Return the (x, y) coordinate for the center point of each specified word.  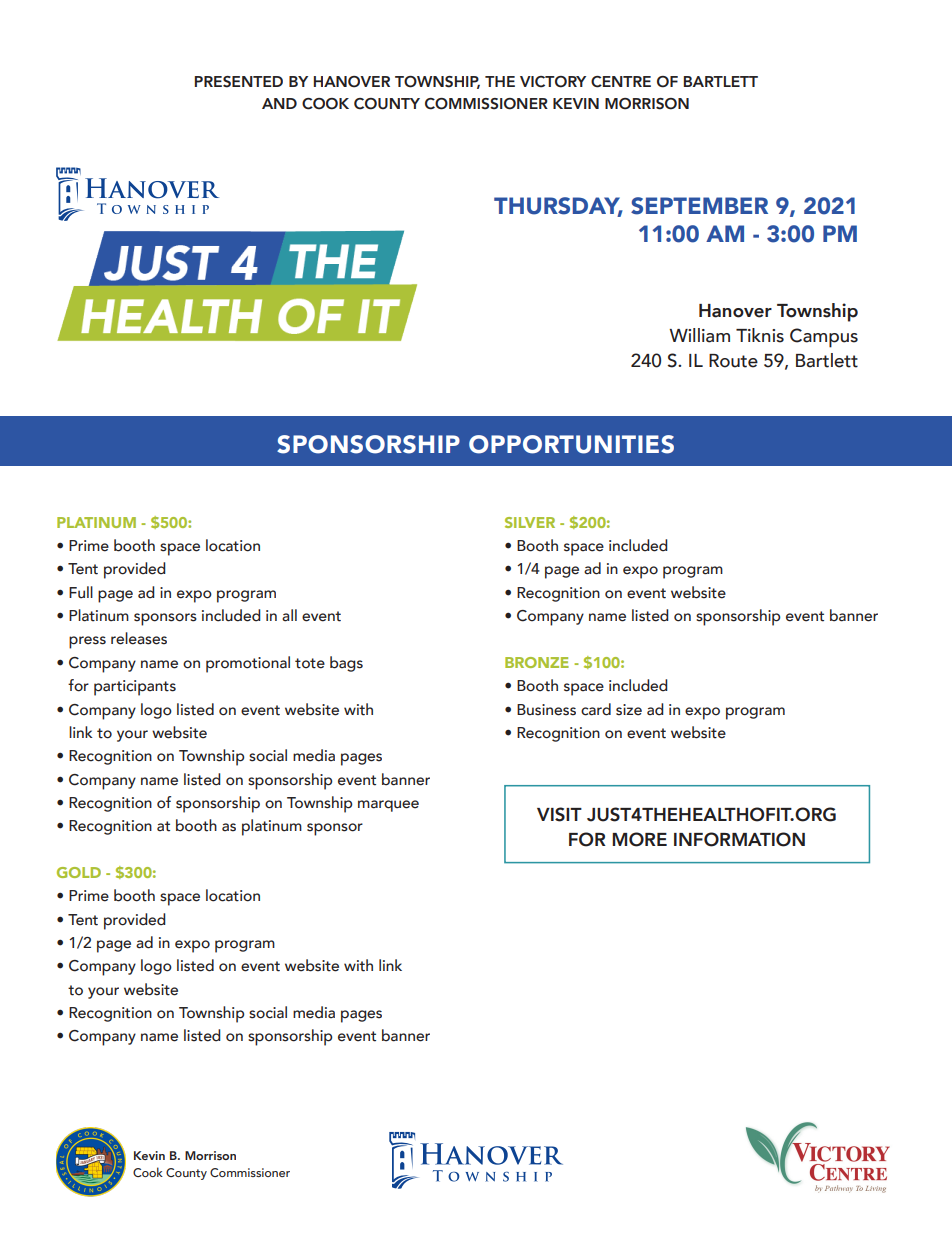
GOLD (79, 872)
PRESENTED (239, 82)
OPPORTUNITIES (571, 444)
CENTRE (621, 82)
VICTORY (553, 82)
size (629, 710)
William (699, 335)
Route (733, 361)
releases (139, 638)
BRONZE (537, 662)
